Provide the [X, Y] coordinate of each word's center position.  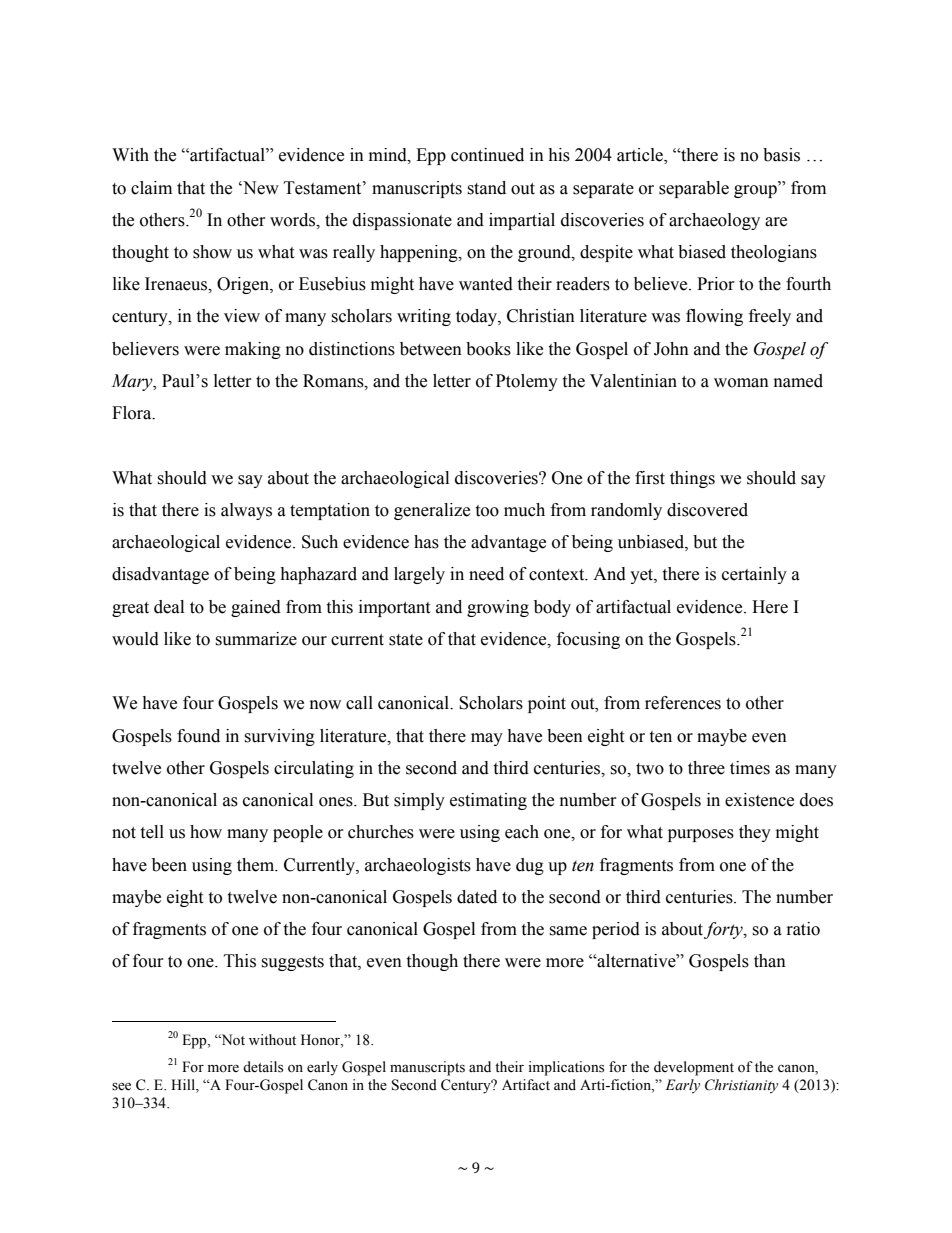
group [756, 190]
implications [566, 1068]
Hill [184, 1084]
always [246, 511]
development [694, 1068]
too [487, 511]
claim [151, 188]
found [198, 736]
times [750, 768]
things [692, 479]
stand [486, 188]
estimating [488, 801]
